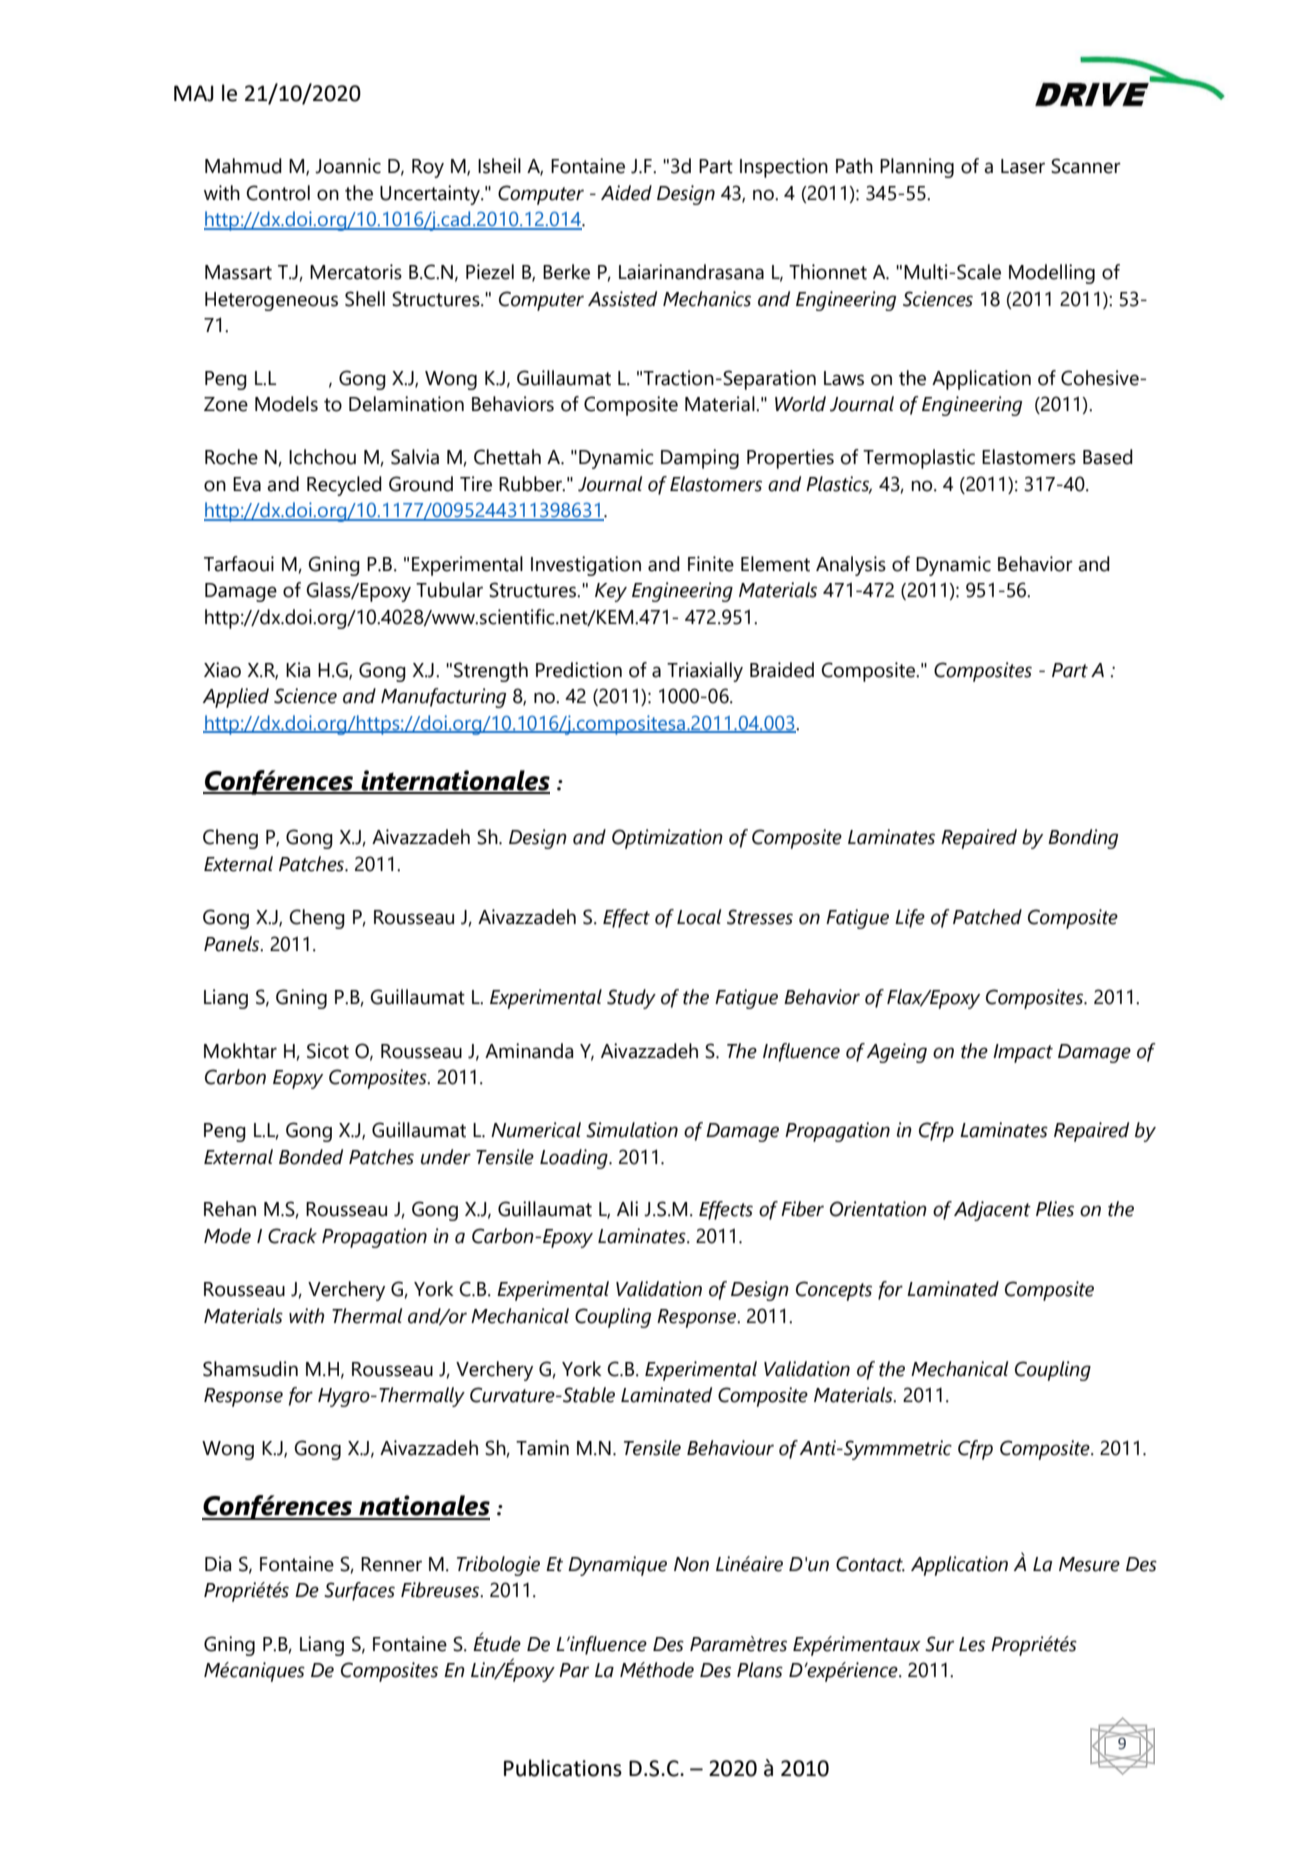 This screenshot has width=1315, height=1861. I want to click on Panels, so click(233, 944).
